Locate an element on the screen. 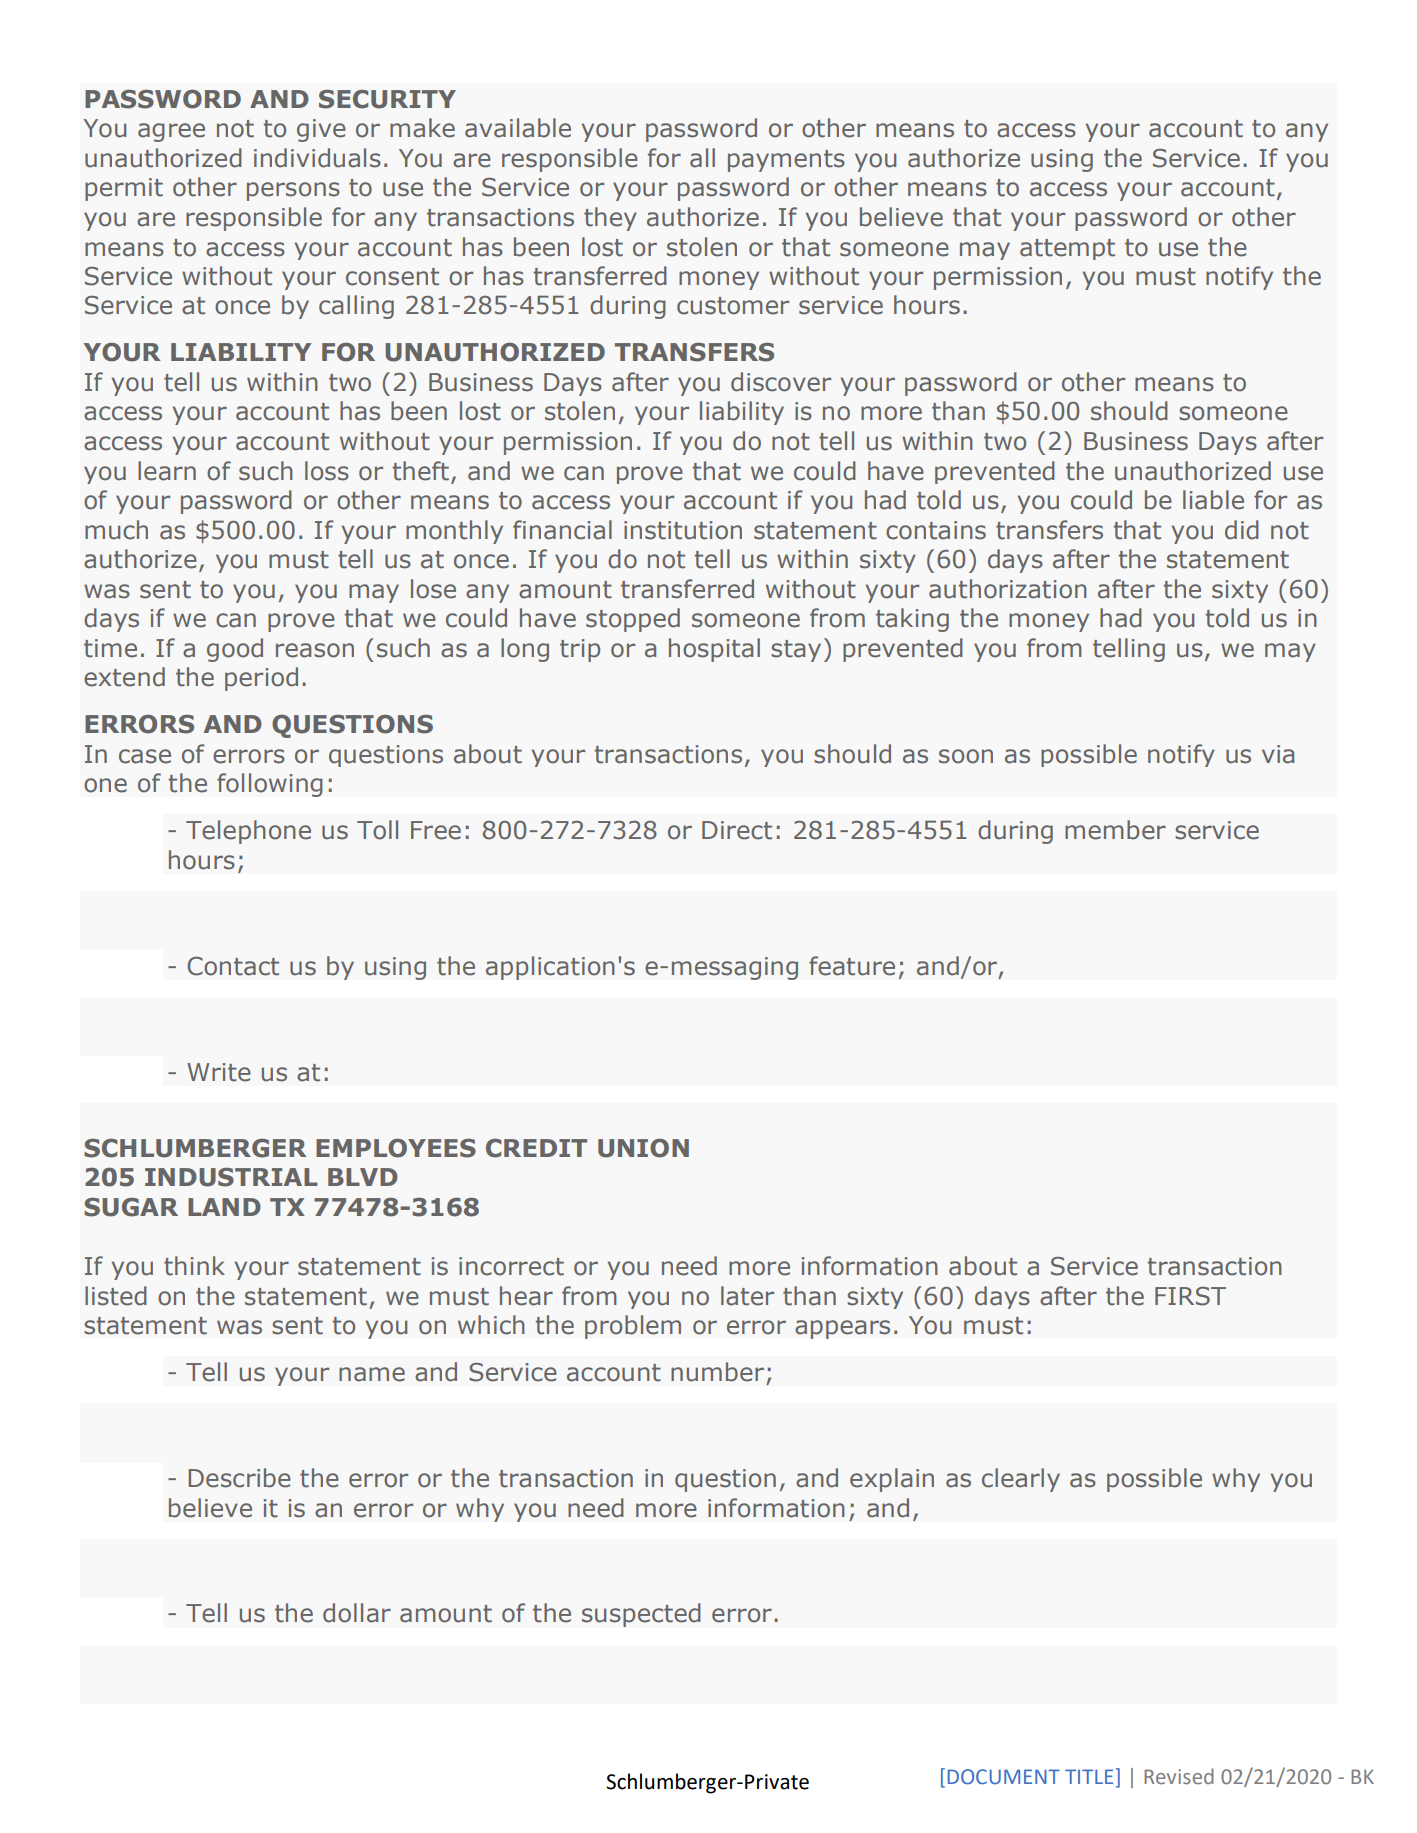 This screenshot has height=1833, width=1417. suspected is located at coordinates (641, 1615).
